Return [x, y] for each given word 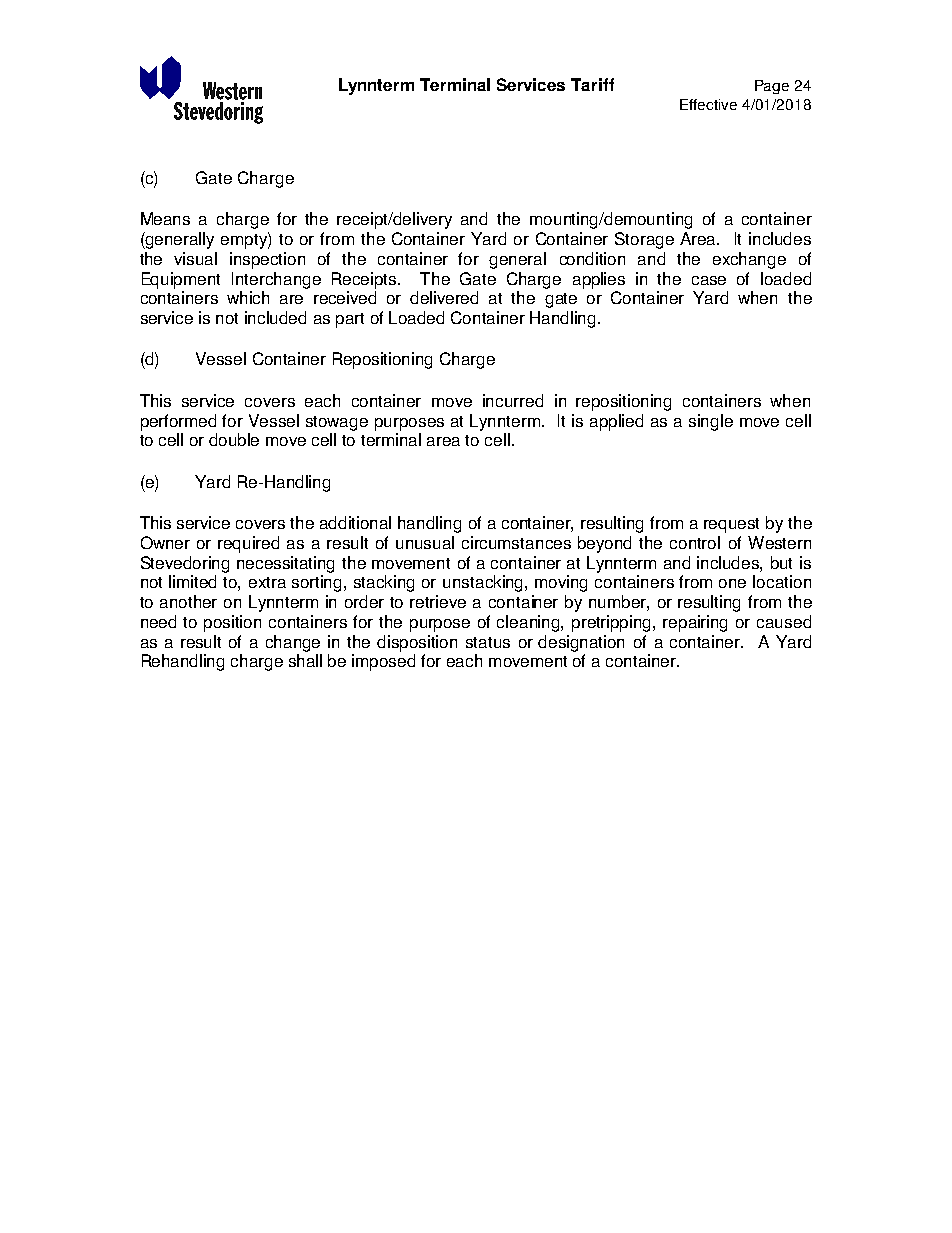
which [248, 297]
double [234, 439]
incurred [513, 400]
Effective [708, 104]
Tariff [592, 84]
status [488, 642]
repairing [695, 623]
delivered [444, 297]
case [709, 280]
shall [305, 660]
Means [165, 218]
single [711, 422]
